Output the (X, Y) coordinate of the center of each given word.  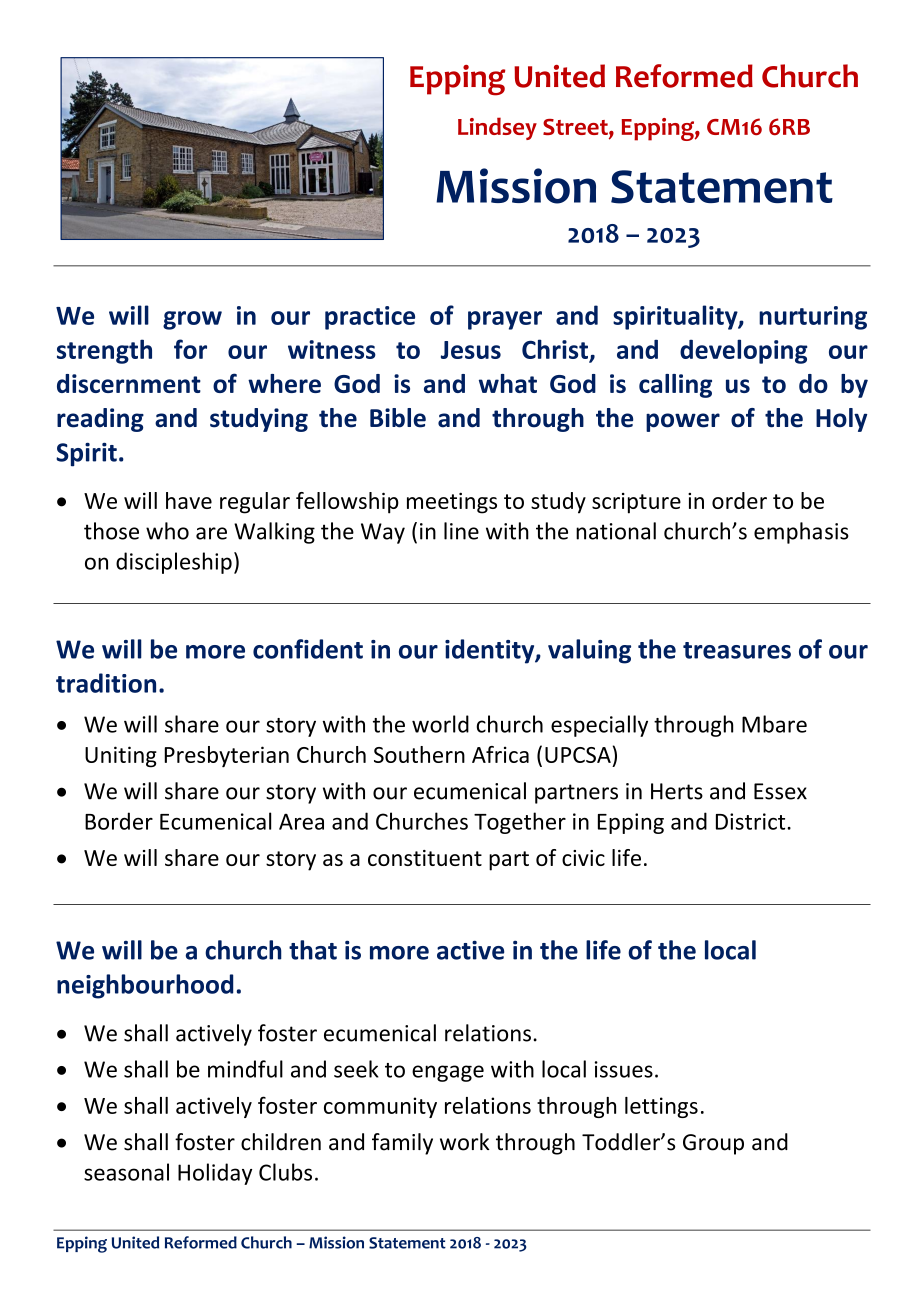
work (465, 1142)
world (440, 724)
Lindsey (497, 128)
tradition (106, 683)
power (683, 422)
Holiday (215, 1174)
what (508, 383)
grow (192, 320)
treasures (737, 650)
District (752, 821)
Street (576, 128)
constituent (425, 858)
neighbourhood (145, 986)
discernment (129, 383)
